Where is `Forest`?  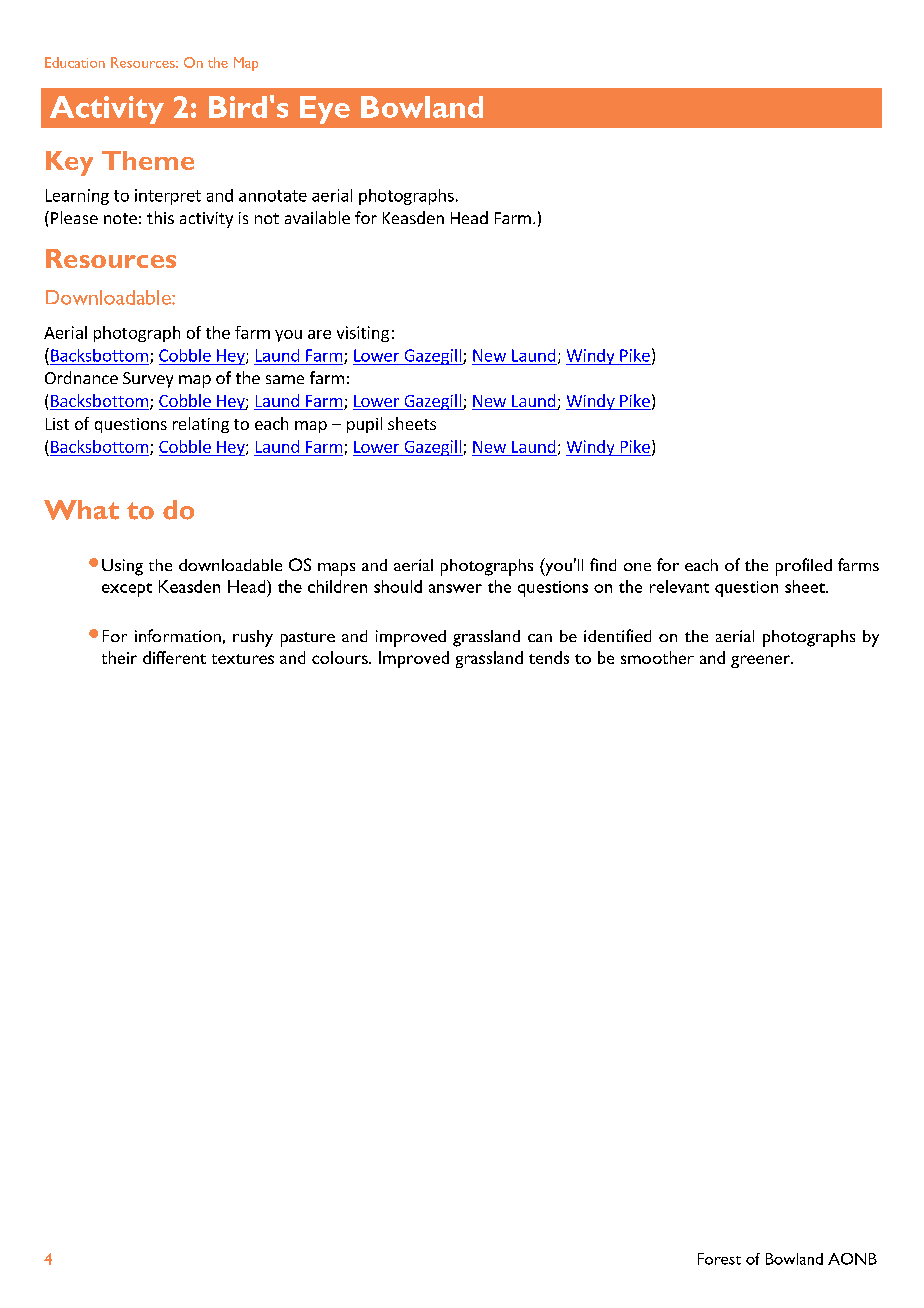 Forest is located at coordinates (719, 1259).
